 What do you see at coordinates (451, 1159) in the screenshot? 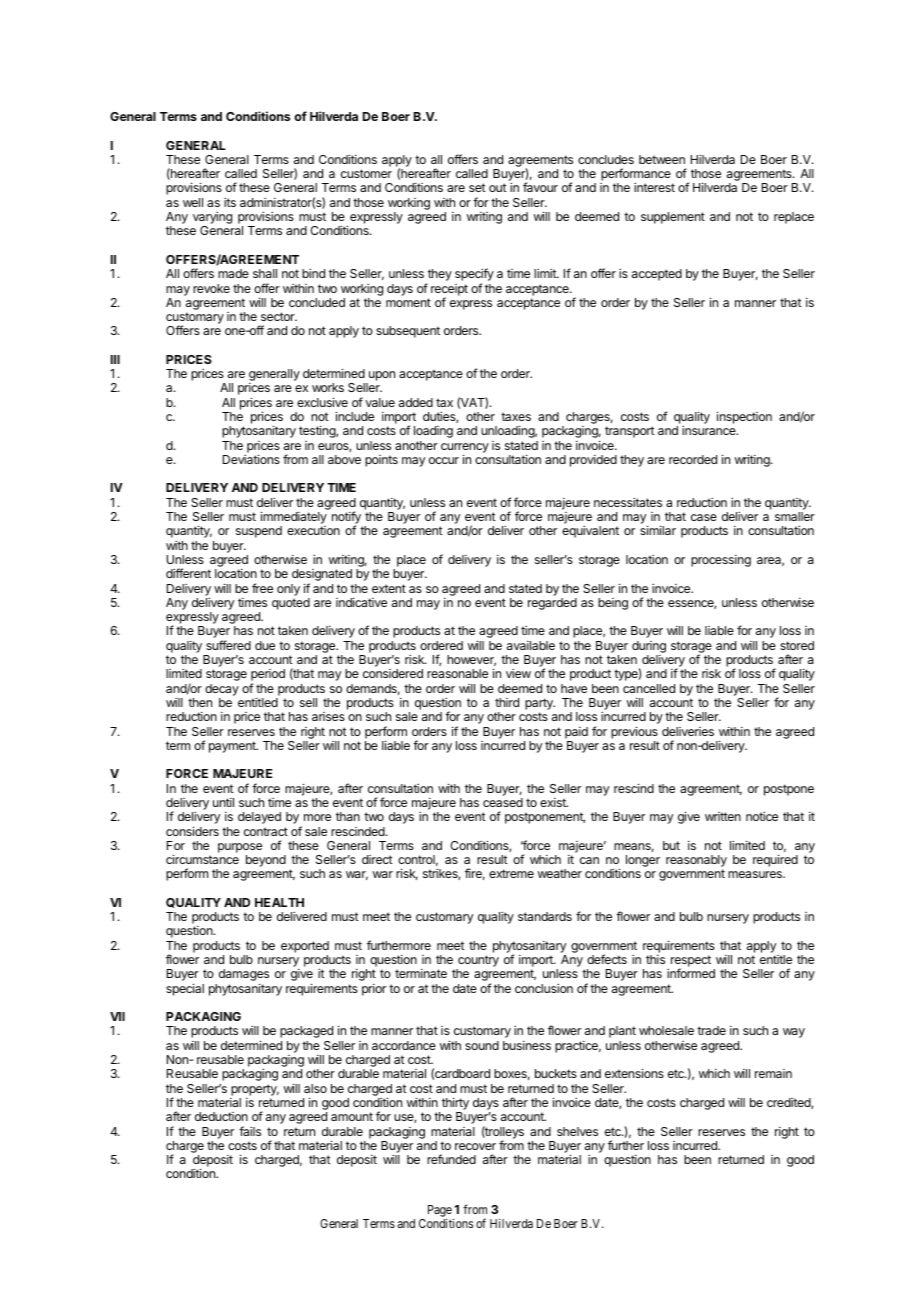
I see `refunded` at bounding box center [451, 1159].
